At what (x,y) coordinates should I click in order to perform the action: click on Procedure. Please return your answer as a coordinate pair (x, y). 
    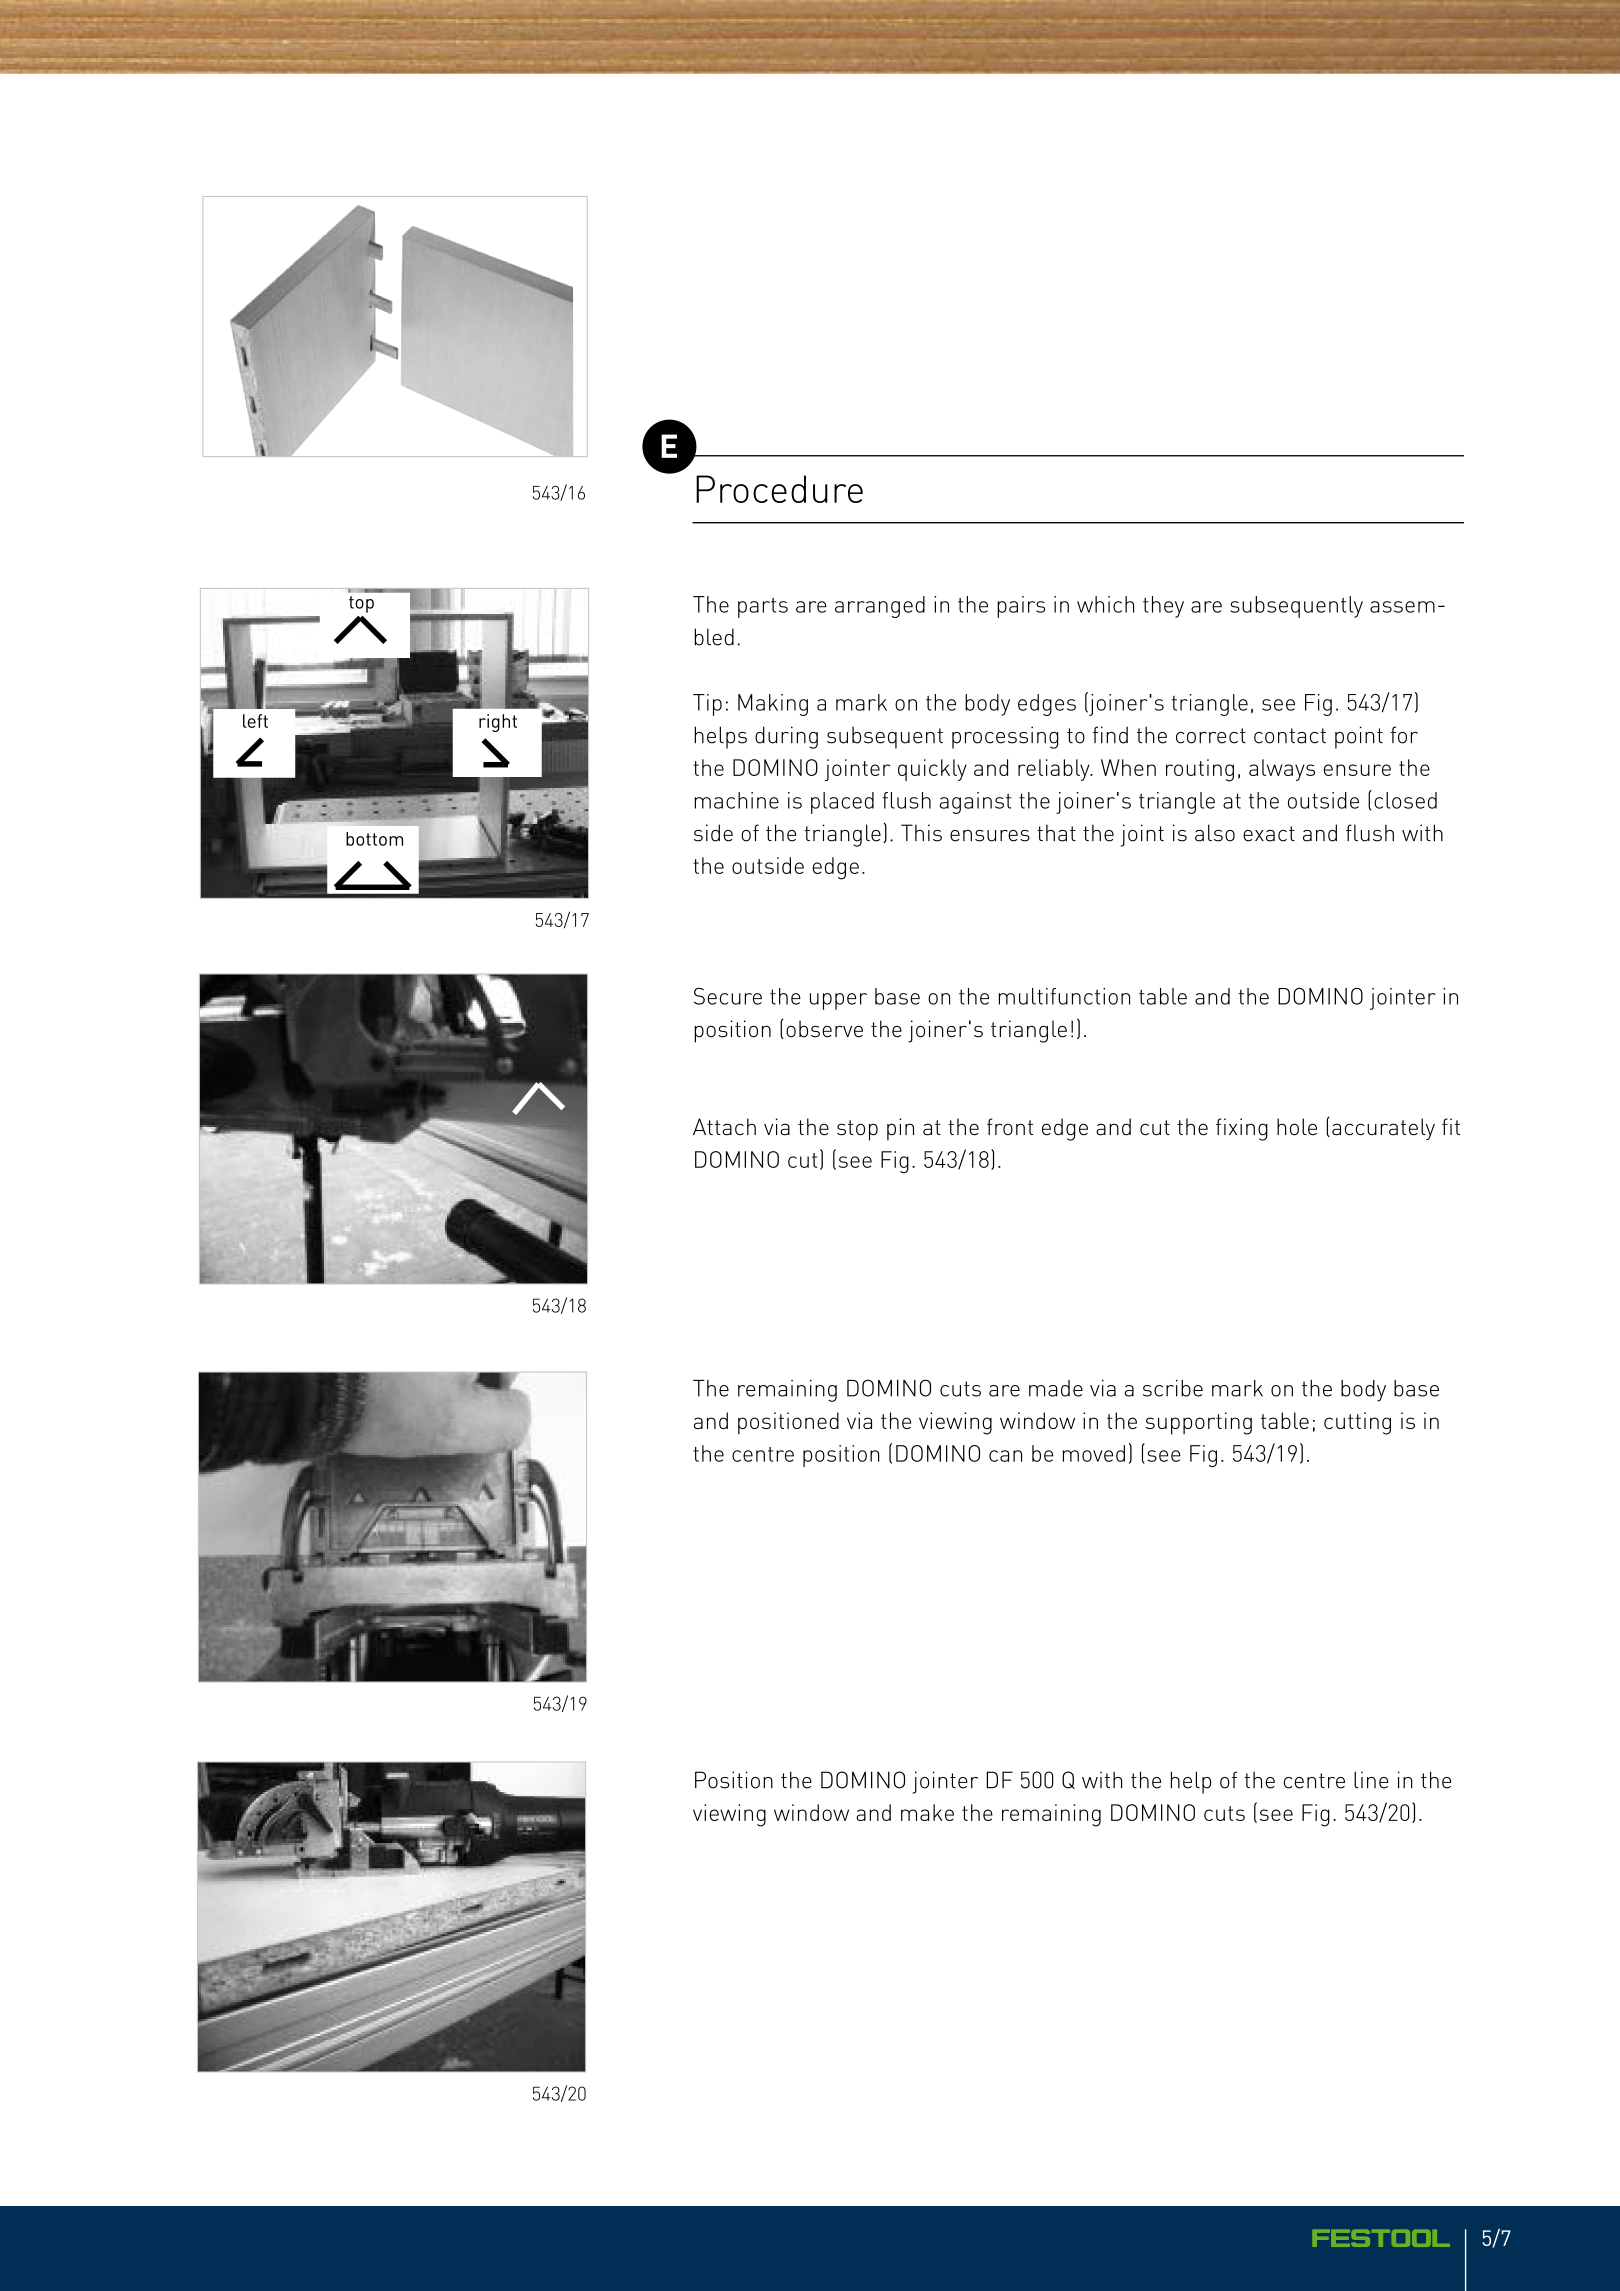
    Looking at the image, I should click on (779, 489).
